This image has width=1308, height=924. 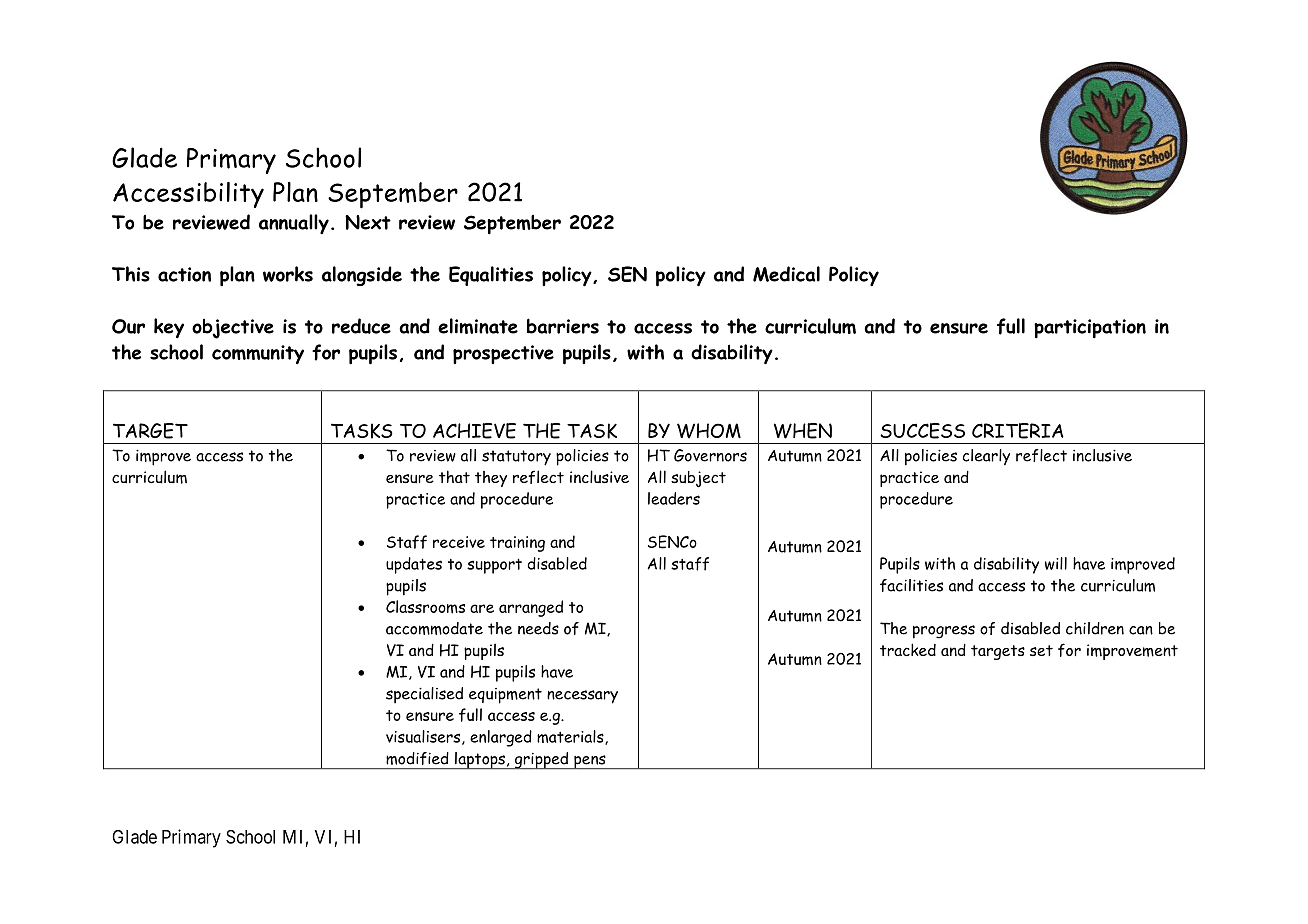 What do you see at coordinates (294, 224) in the image?
I see `annually` at bounding box center [294, 224].
